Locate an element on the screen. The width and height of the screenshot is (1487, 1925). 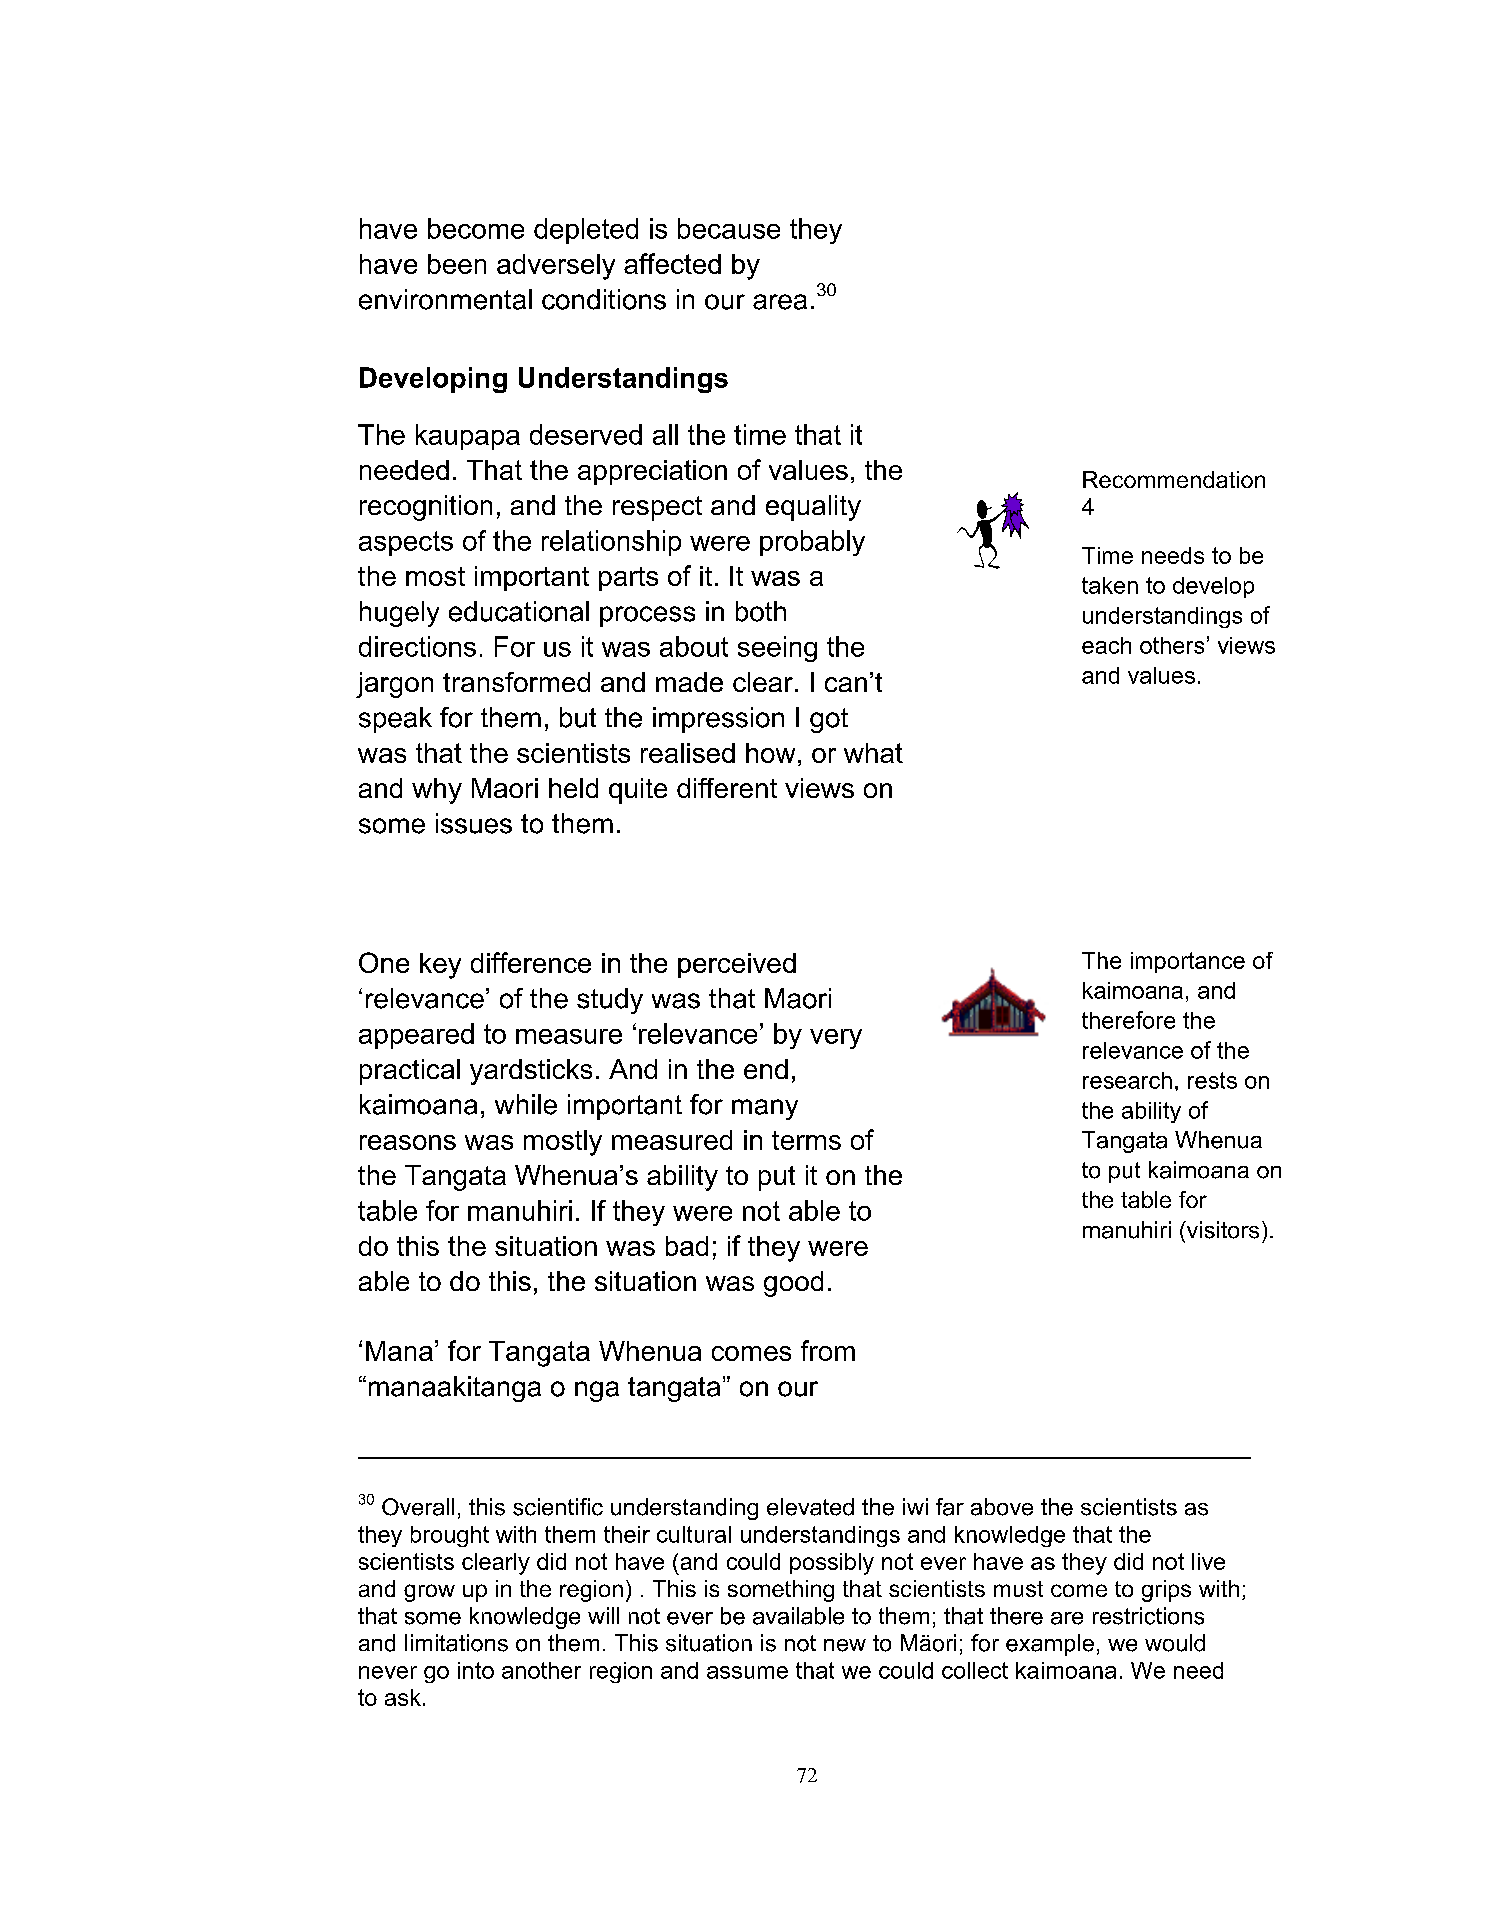
importance is located at coordinates (1188, 962).
